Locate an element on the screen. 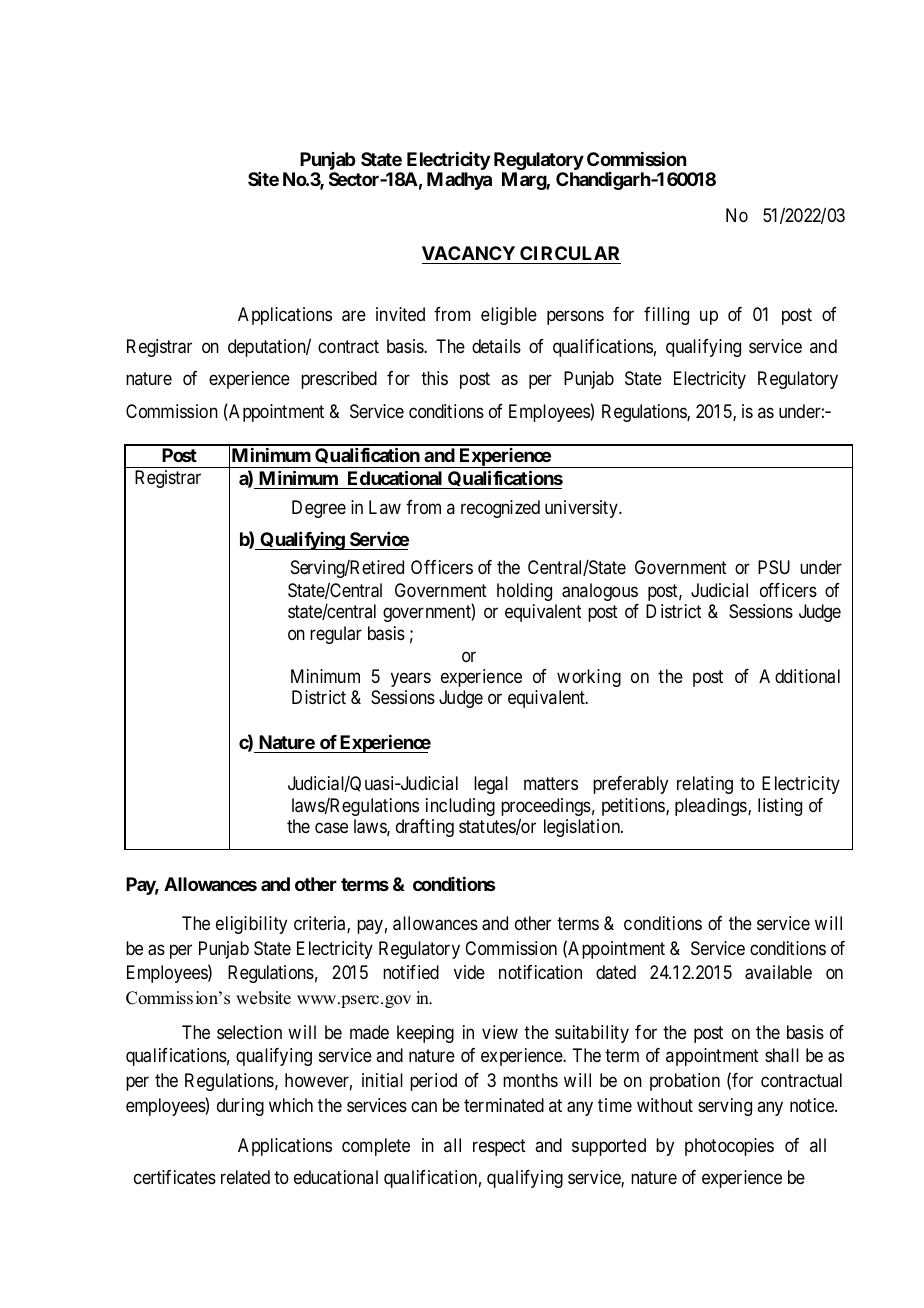 The width and height of the screenshot is (924, 1308). years is located at coordinates (411, 679).
